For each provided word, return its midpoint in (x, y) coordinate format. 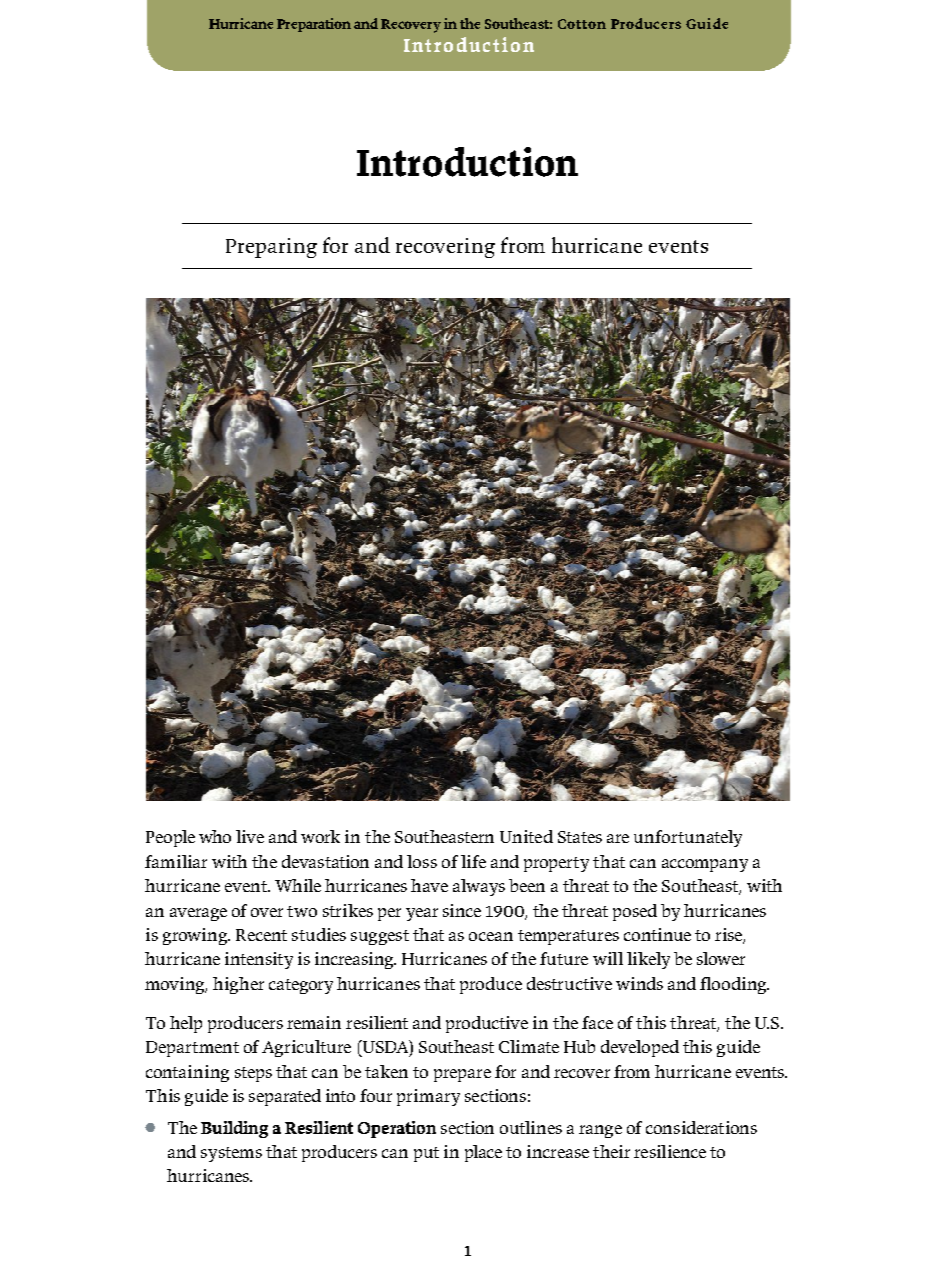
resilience (670, 1151)
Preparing (271, 248)
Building (234, 1129)
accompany (705, 865)
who (215, 836)
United (526, 836)
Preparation (314, 25)
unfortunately (688, 838)
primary (428, 1097)
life (473, 861)
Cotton (582, 24)
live (250, 836)
